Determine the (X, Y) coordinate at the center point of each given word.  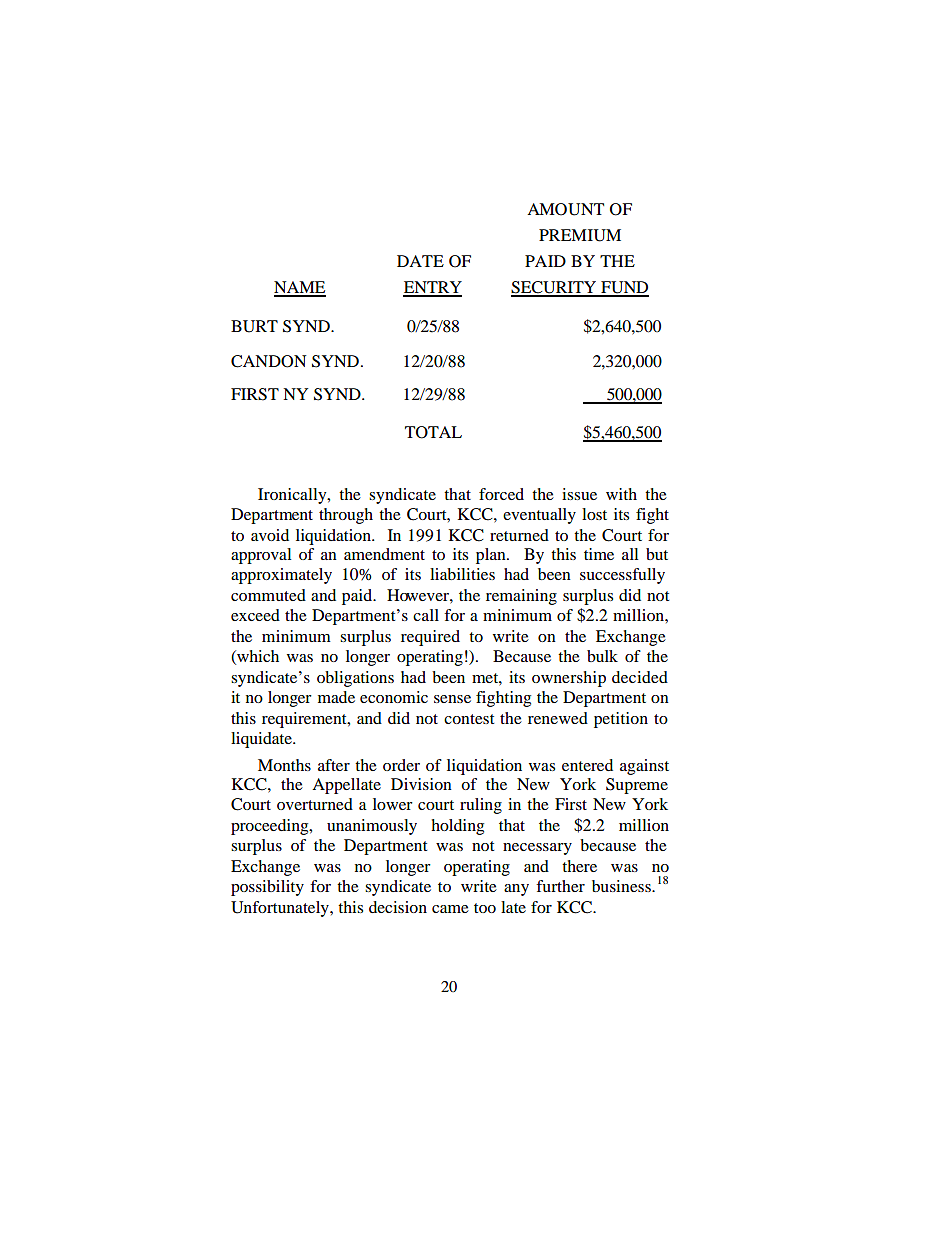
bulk (602, 656)
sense (452, 699)
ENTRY (432, 288)
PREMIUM (580, 235)
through (346, 516)
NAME (300, 288)
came (450, 909)
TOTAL (433, 432)
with (621, 494)
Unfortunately (281, 909)
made (336, 697)
